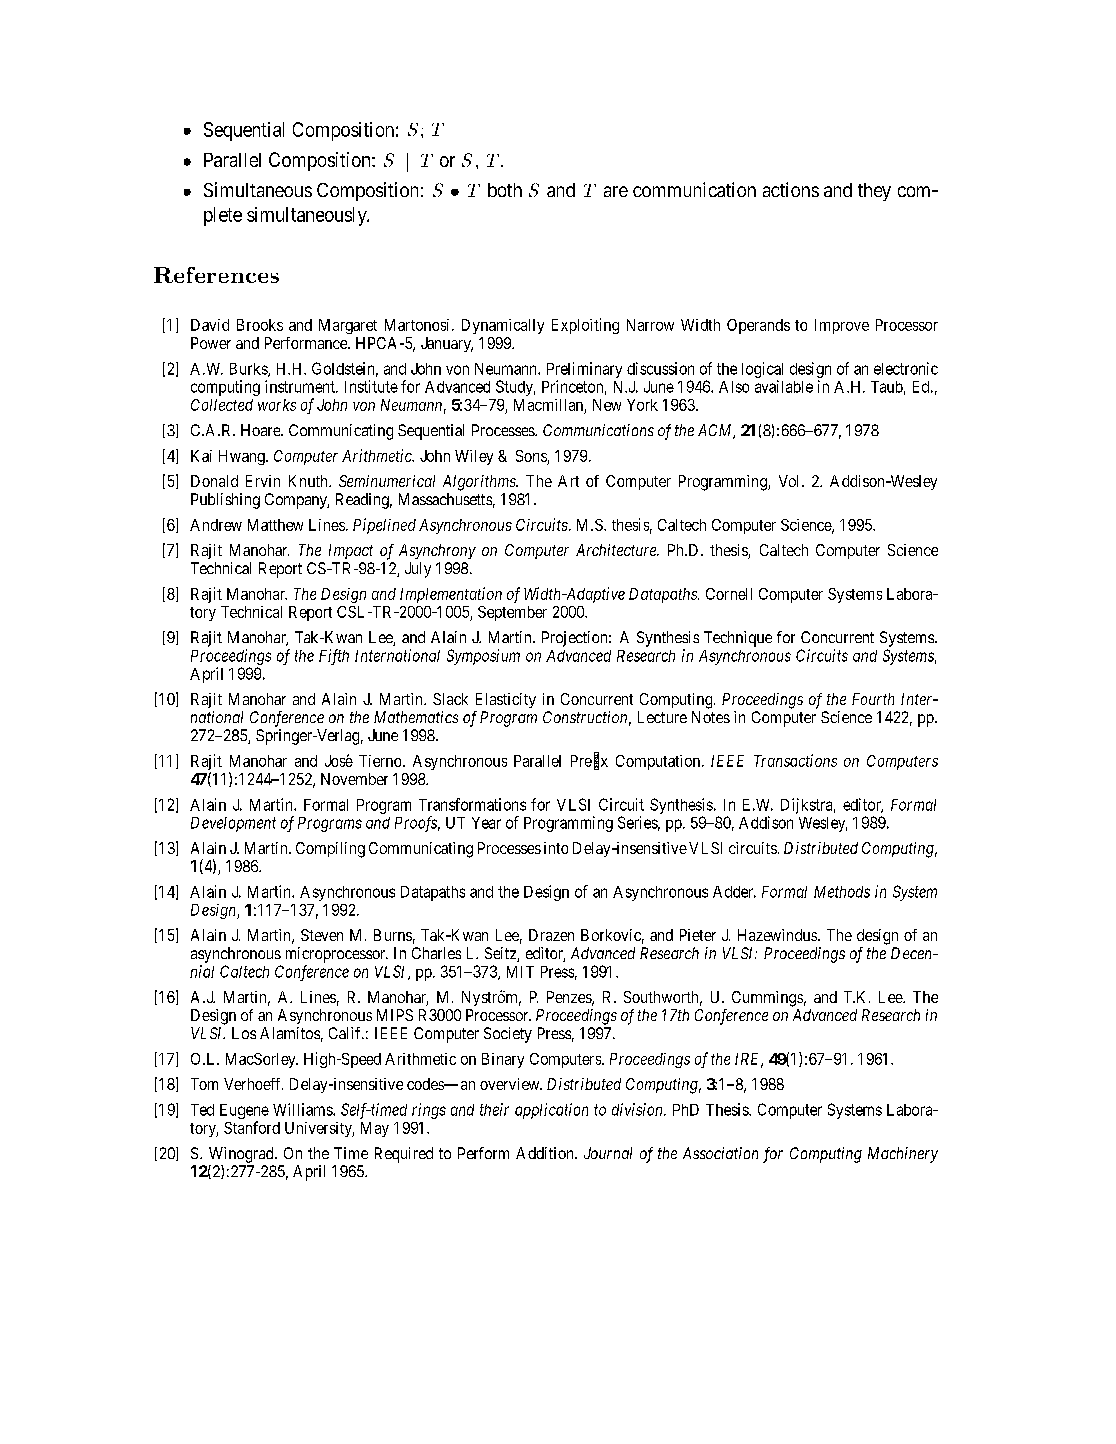 The width and height of the screenshot is (1116, 1444). Describe the element at coordinates (551, 1111) in the screenshot. I see `application` at that location.
